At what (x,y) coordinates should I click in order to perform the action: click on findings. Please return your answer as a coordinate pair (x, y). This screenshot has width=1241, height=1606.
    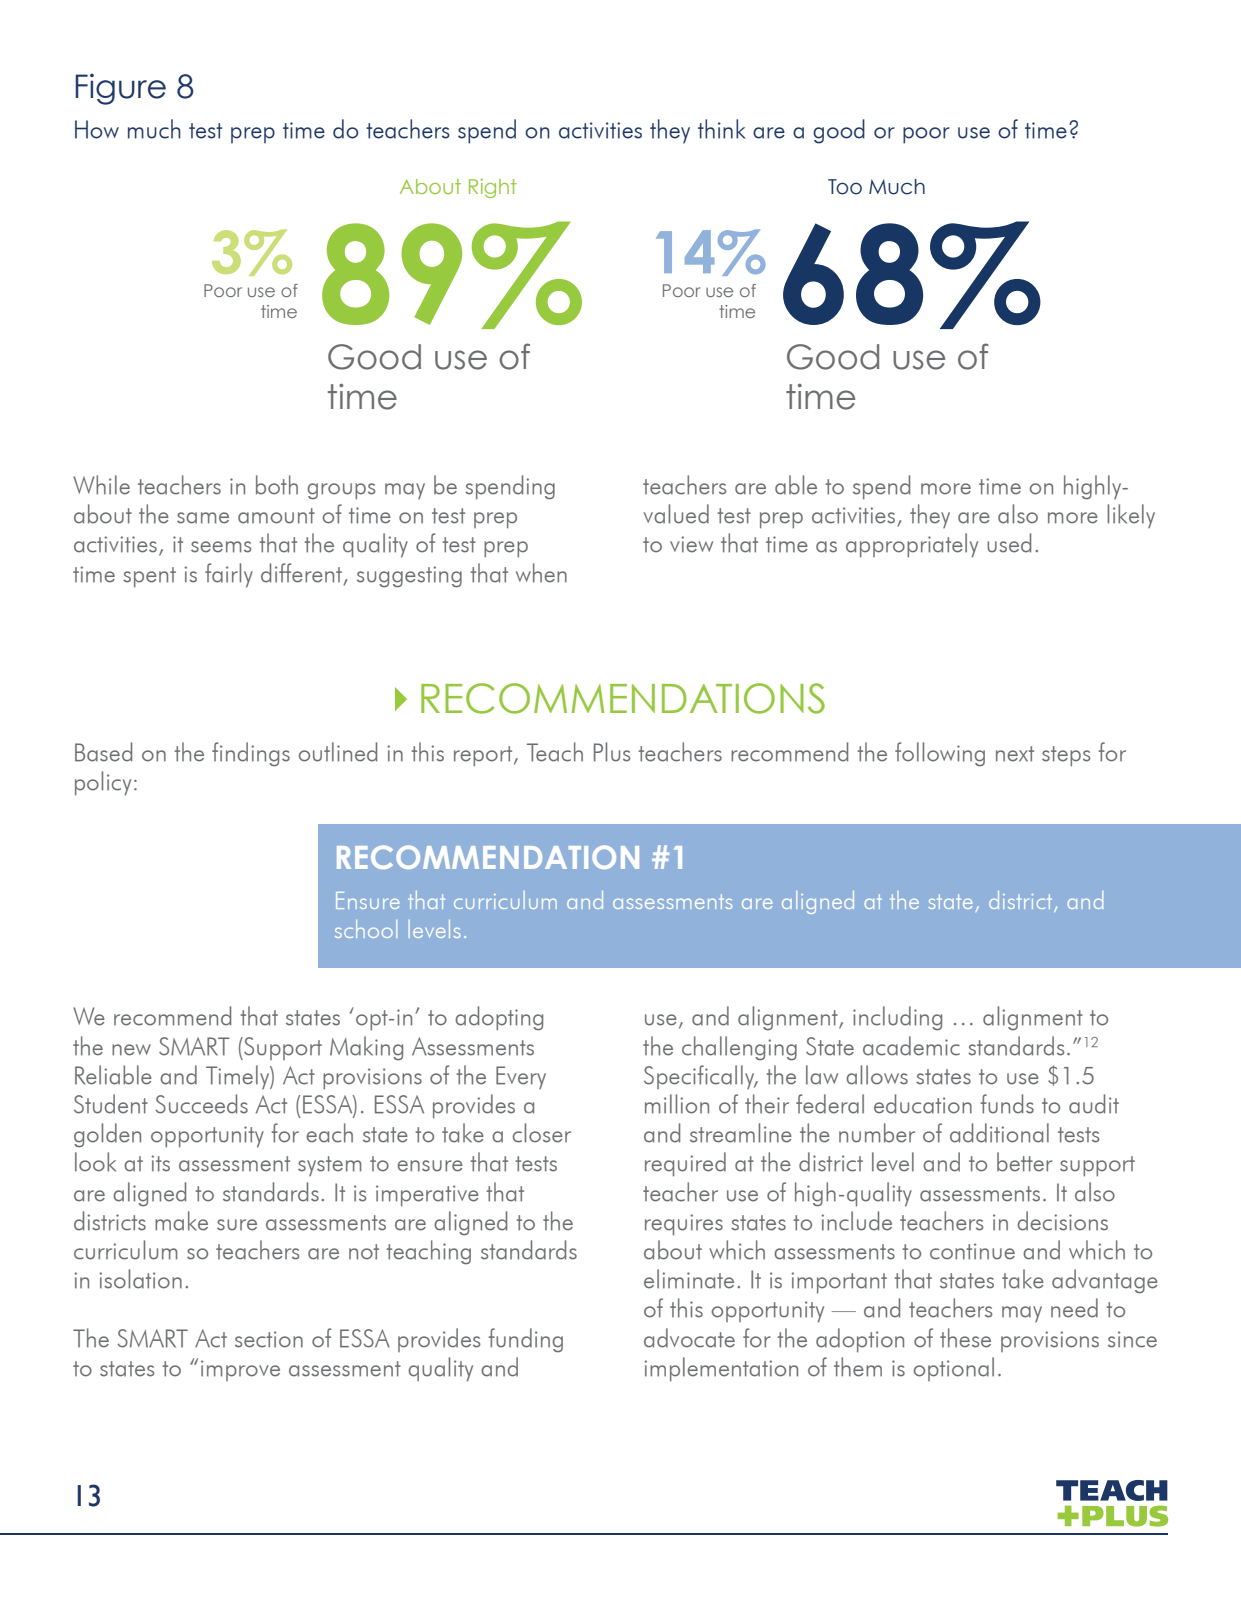
    Looking at the image, I should click on (251, 754).
